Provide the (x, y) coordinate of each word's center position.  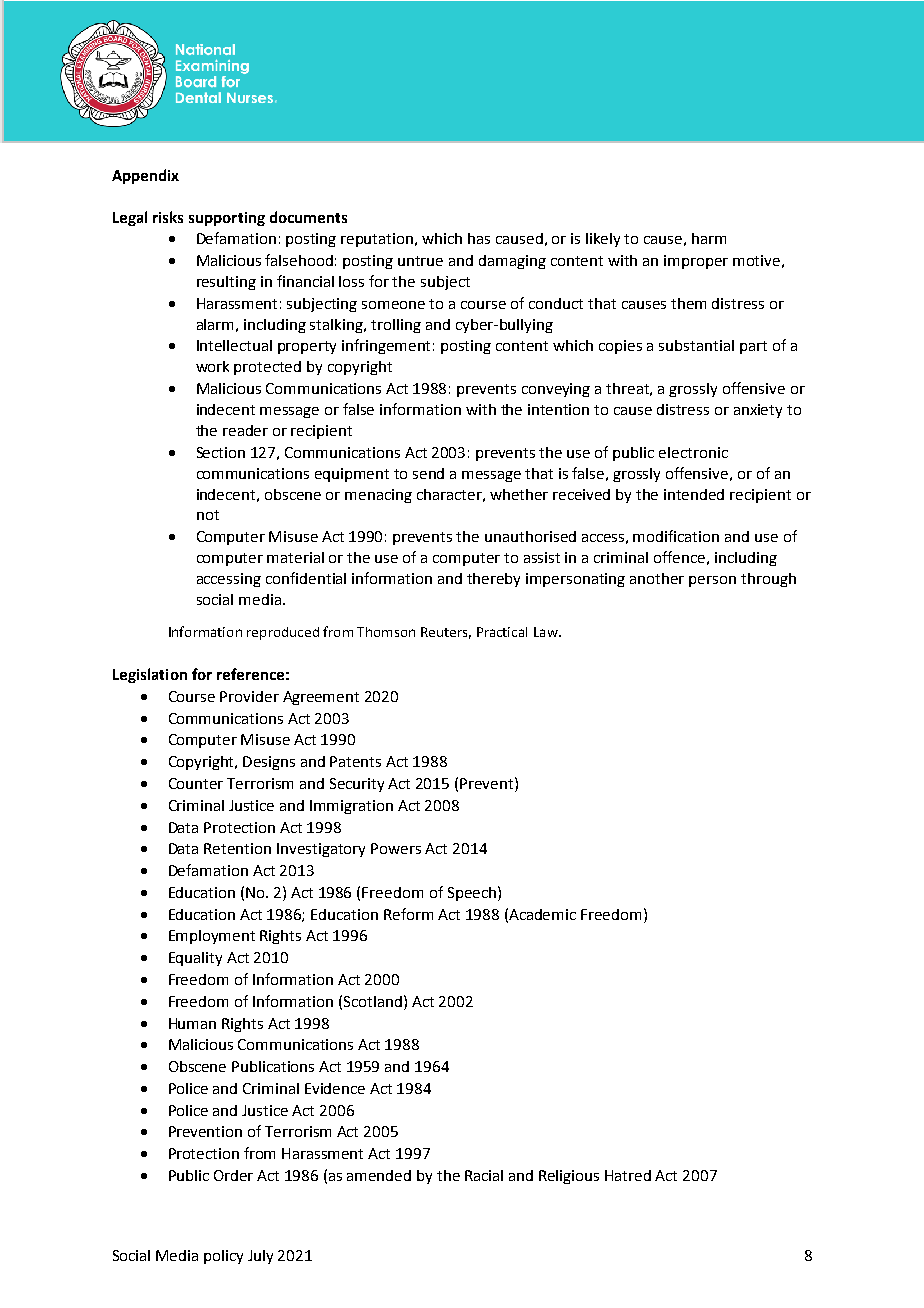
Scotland (374, 1001)
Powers (396, 848)
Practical (502, 632)
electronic (693, 452)
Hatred (628, 1175)
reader (245, 430)
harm (709, 238)
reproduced (283, 633)
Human (192, 1023)
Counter (196, 783)
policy (223, 1257)
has (479, 238)
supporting (227, 219)
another (657, 578)
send (428, 473)
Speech (472, 894)
